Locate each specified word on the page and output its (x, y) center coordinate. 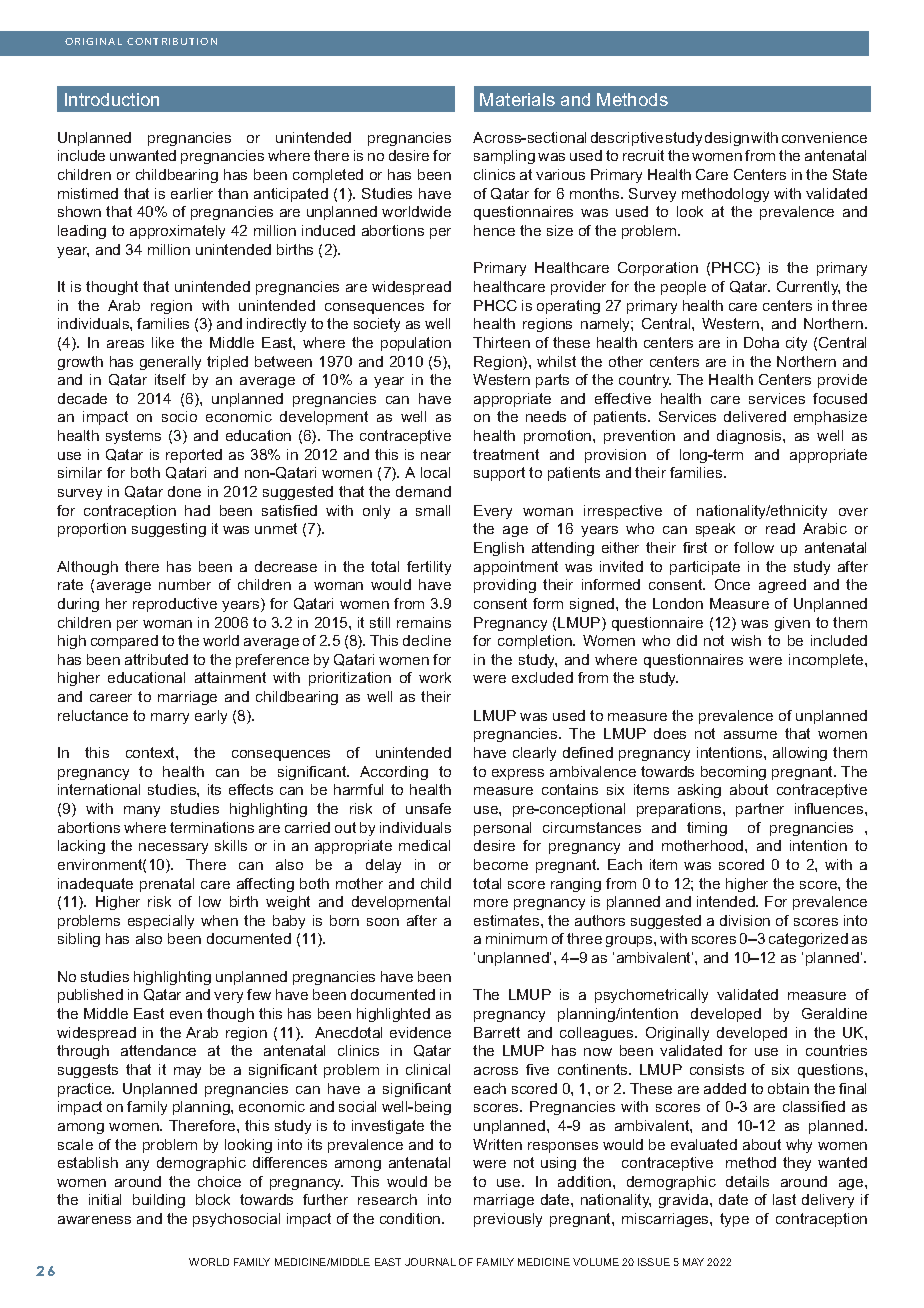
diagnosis (750, 437)
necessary (173, 848)
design (727, 139)
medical (424, 845)
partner (760, 810)
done (184, 491)
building (159, 1201)
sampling (504, 157)
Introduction (112, 99)
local (435, 472)
